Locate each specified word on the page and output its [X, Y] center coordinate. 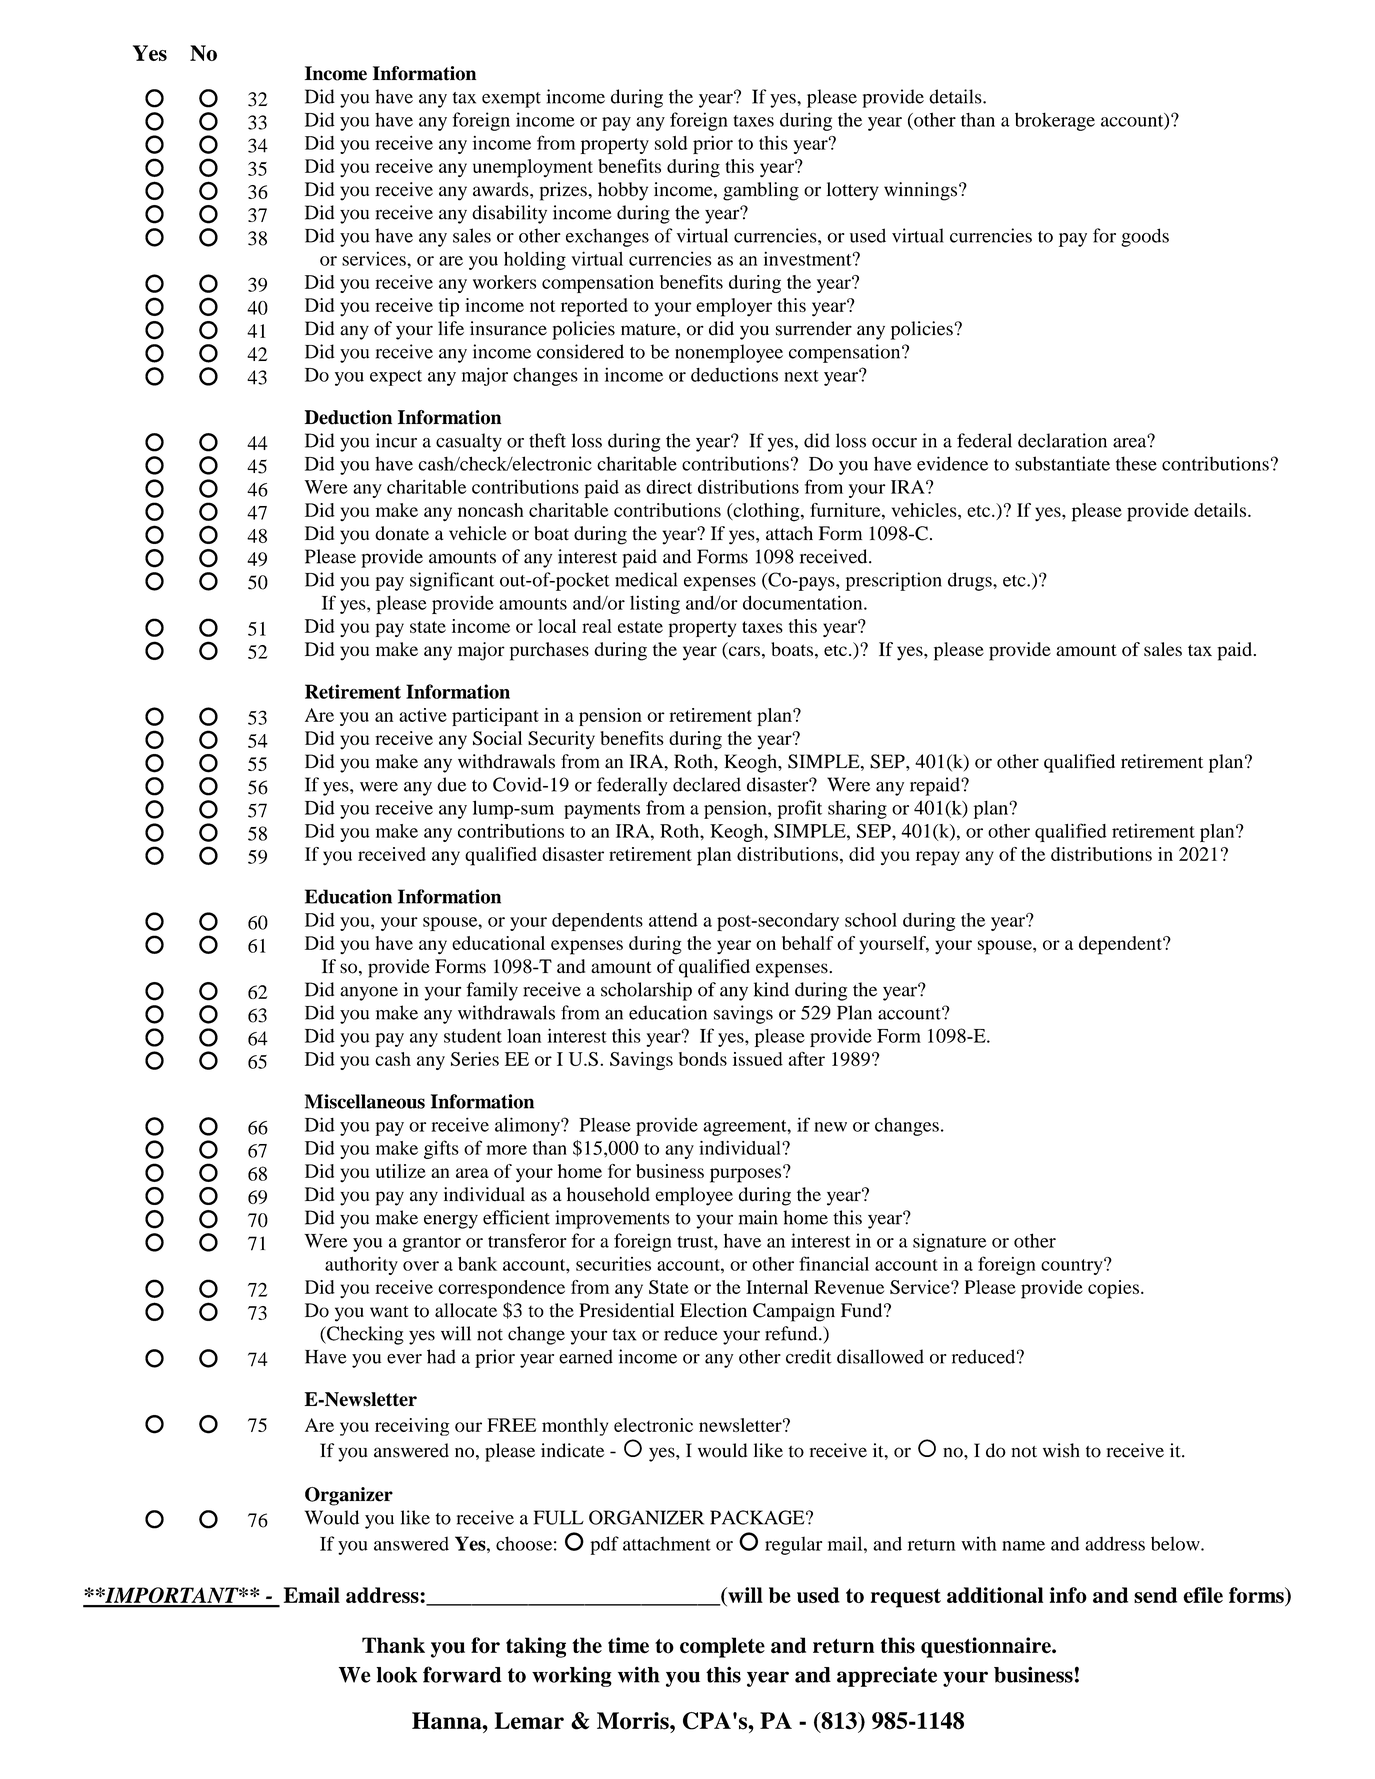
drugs [971, 581]
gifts [441, 1149]
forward [462, 1674]
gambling [761, 191]
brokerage [1055, 121]
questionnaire [987, 1647]
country [1073, 1266]
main [758, 1217]
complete [722, 1647]
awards [502, 189]
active [423, 715]
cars [743, 652]
